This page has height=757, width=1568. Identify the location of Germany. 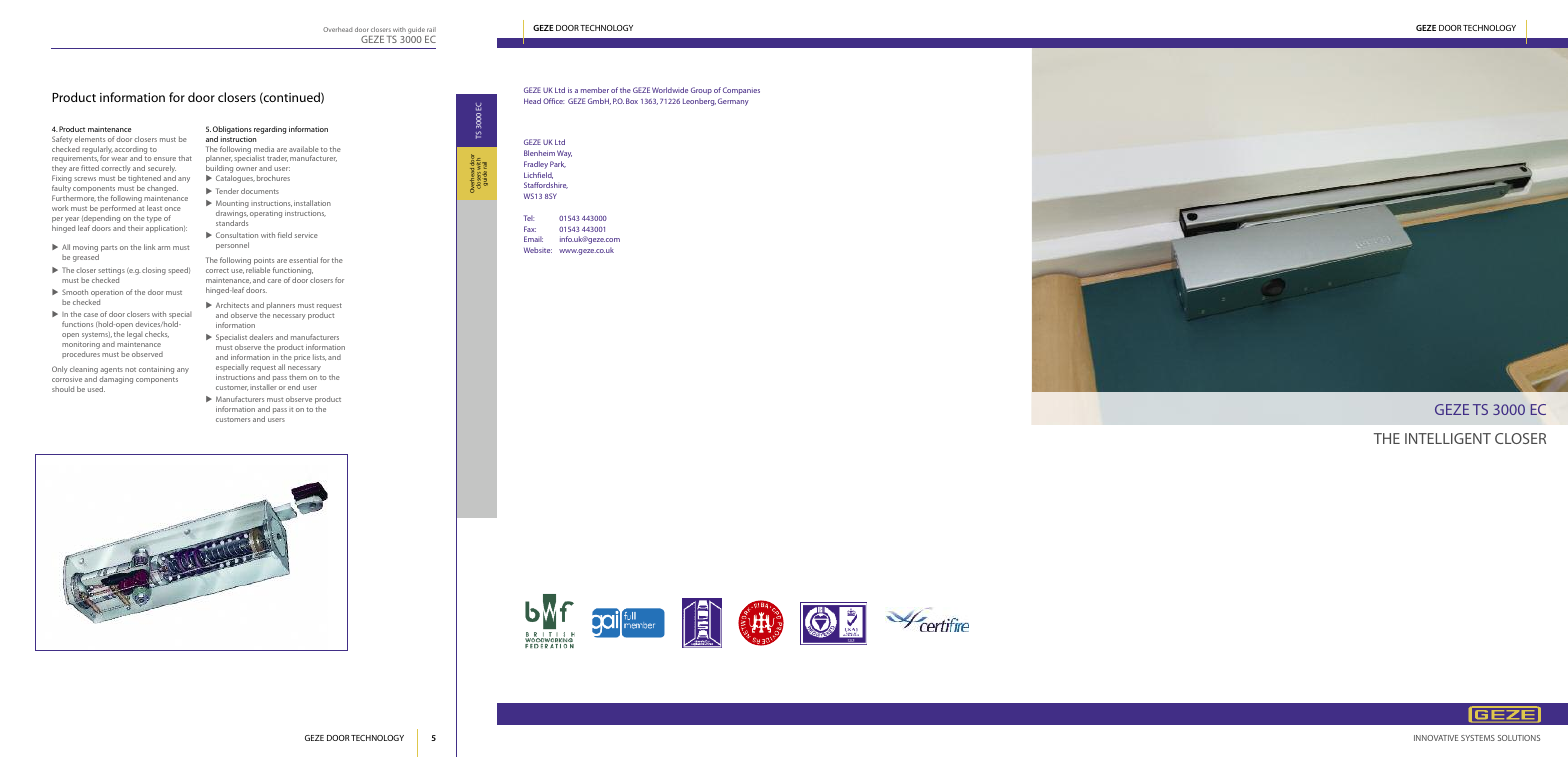
(733, 102).
